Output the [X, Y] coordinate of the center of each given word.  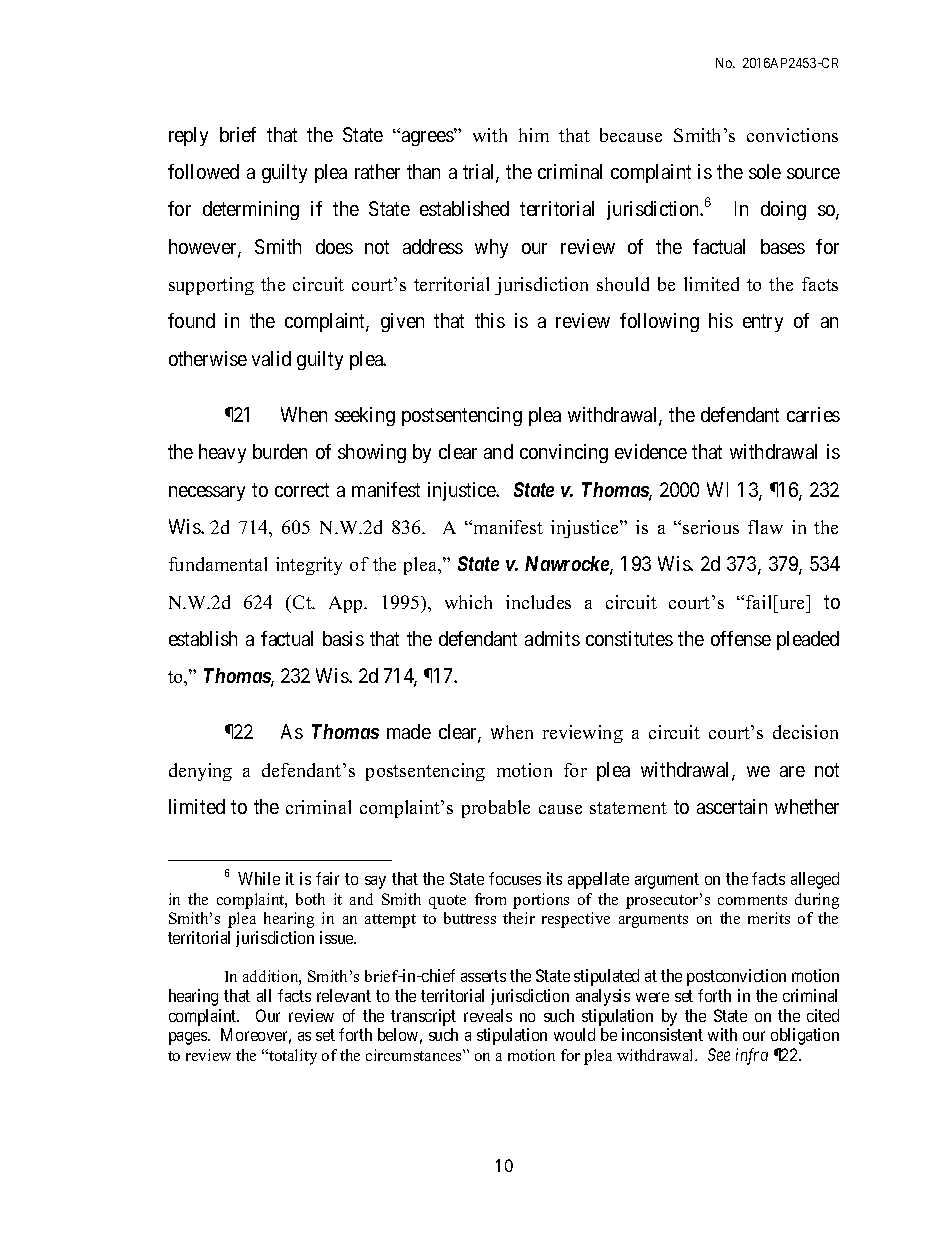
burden [280, 451]
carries [813, 414]
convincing [564, 453]
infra [752, 1056]
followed [203, 171]
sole [765, 171]
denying [200, 772]
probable [496, 809]
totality [292, 1057]
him [534, 135]
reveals [488, 1015]
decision [805, 732]
